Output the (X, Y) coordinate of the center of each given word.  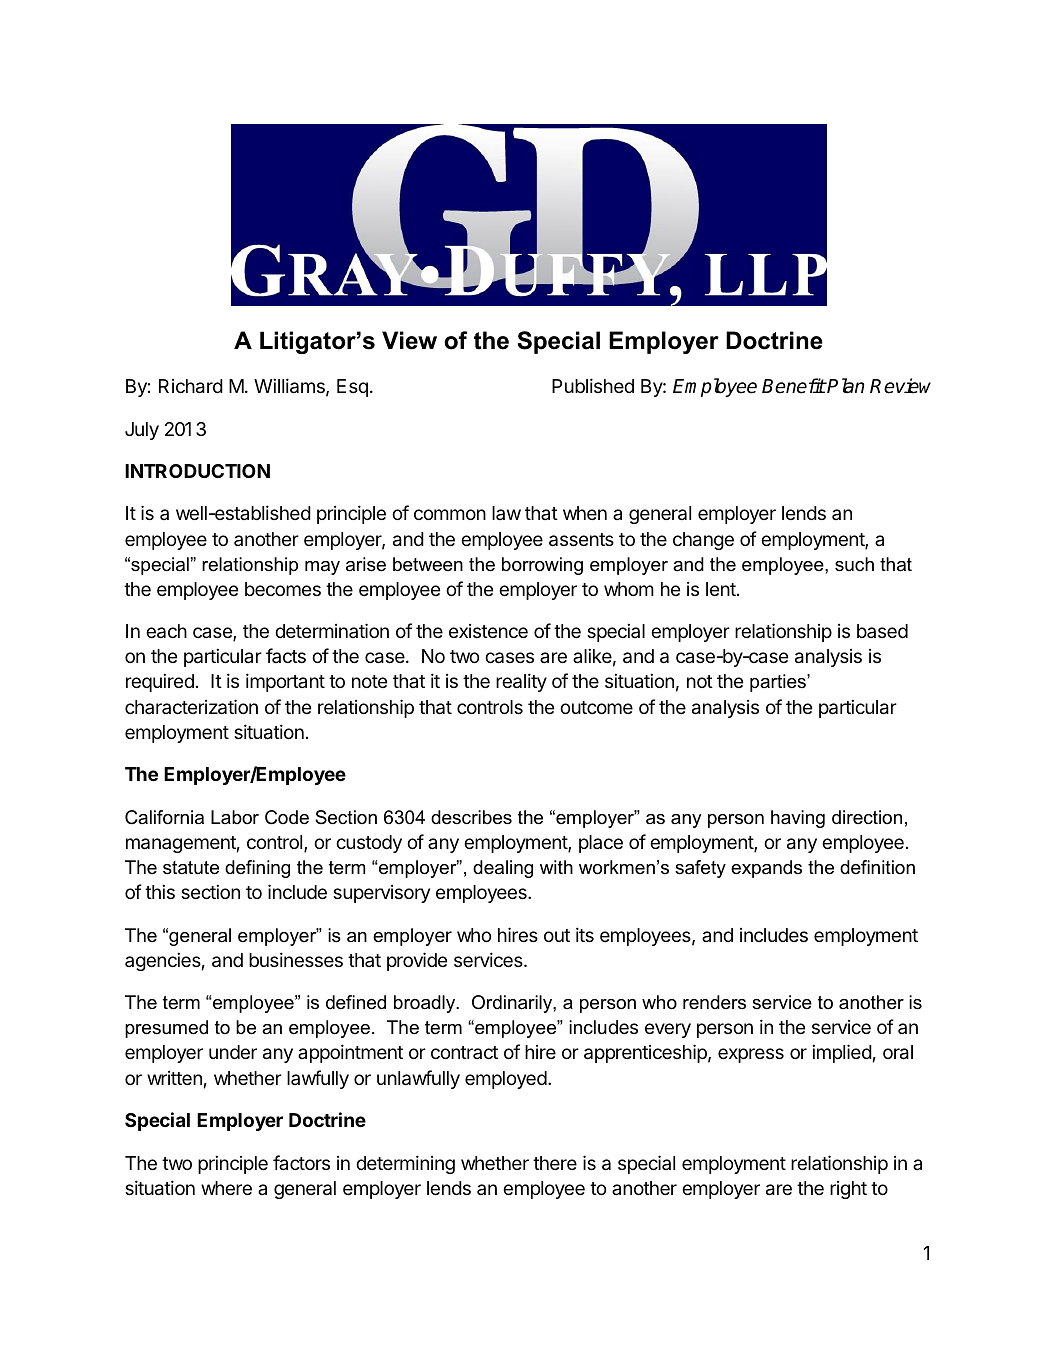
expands (766, 869)
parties (779, 683)
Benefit (794, 386)
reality (521, 682)
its (585, 934)
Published (593, 385)
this (160, 891)
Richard (191, 386)
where (226, 1188)
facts (286, 655)
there (555, 1163)
